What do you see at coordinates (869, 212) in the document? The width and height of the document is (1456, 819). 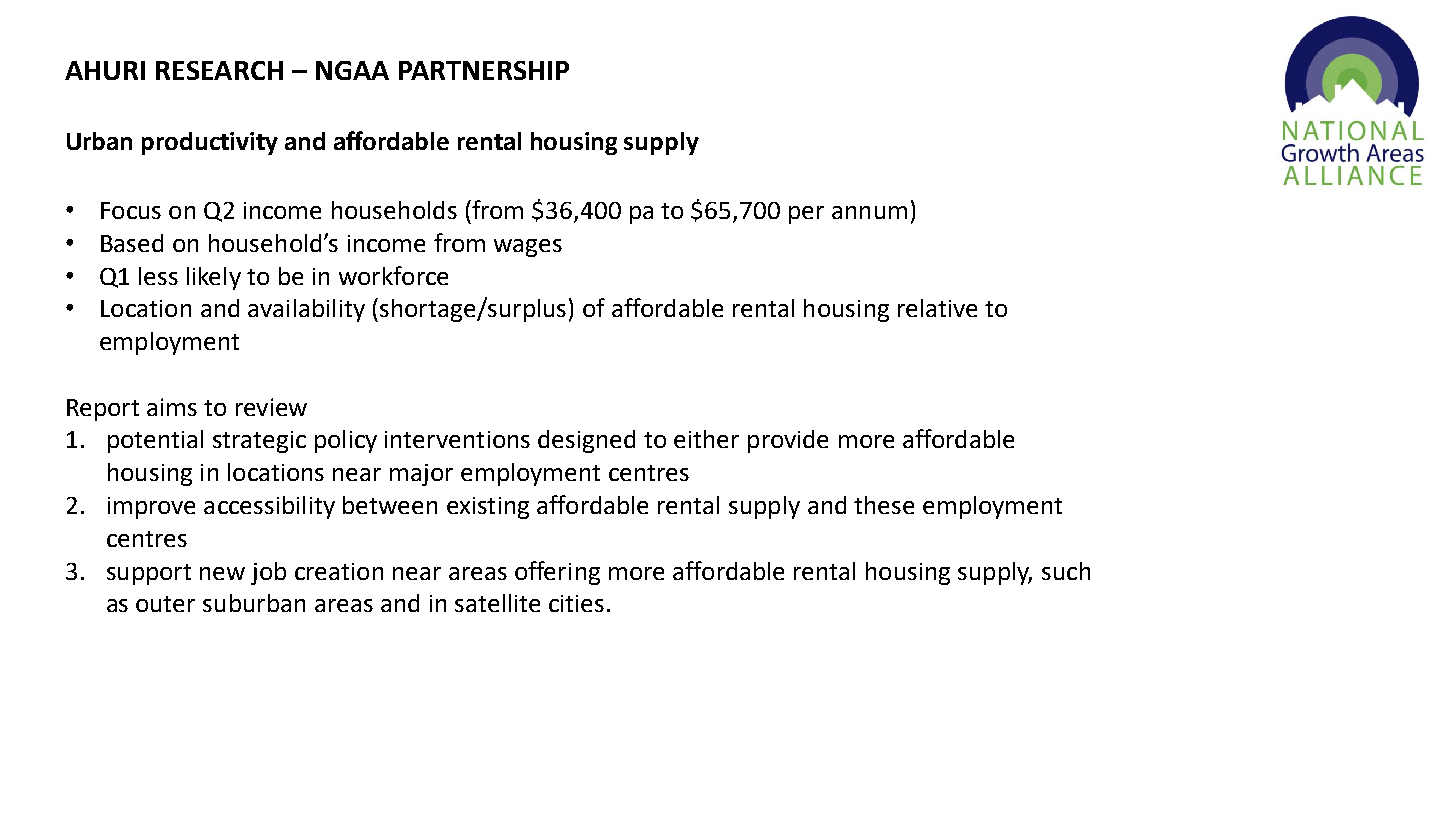 I see `annum` at bounding box center [869, 212].
